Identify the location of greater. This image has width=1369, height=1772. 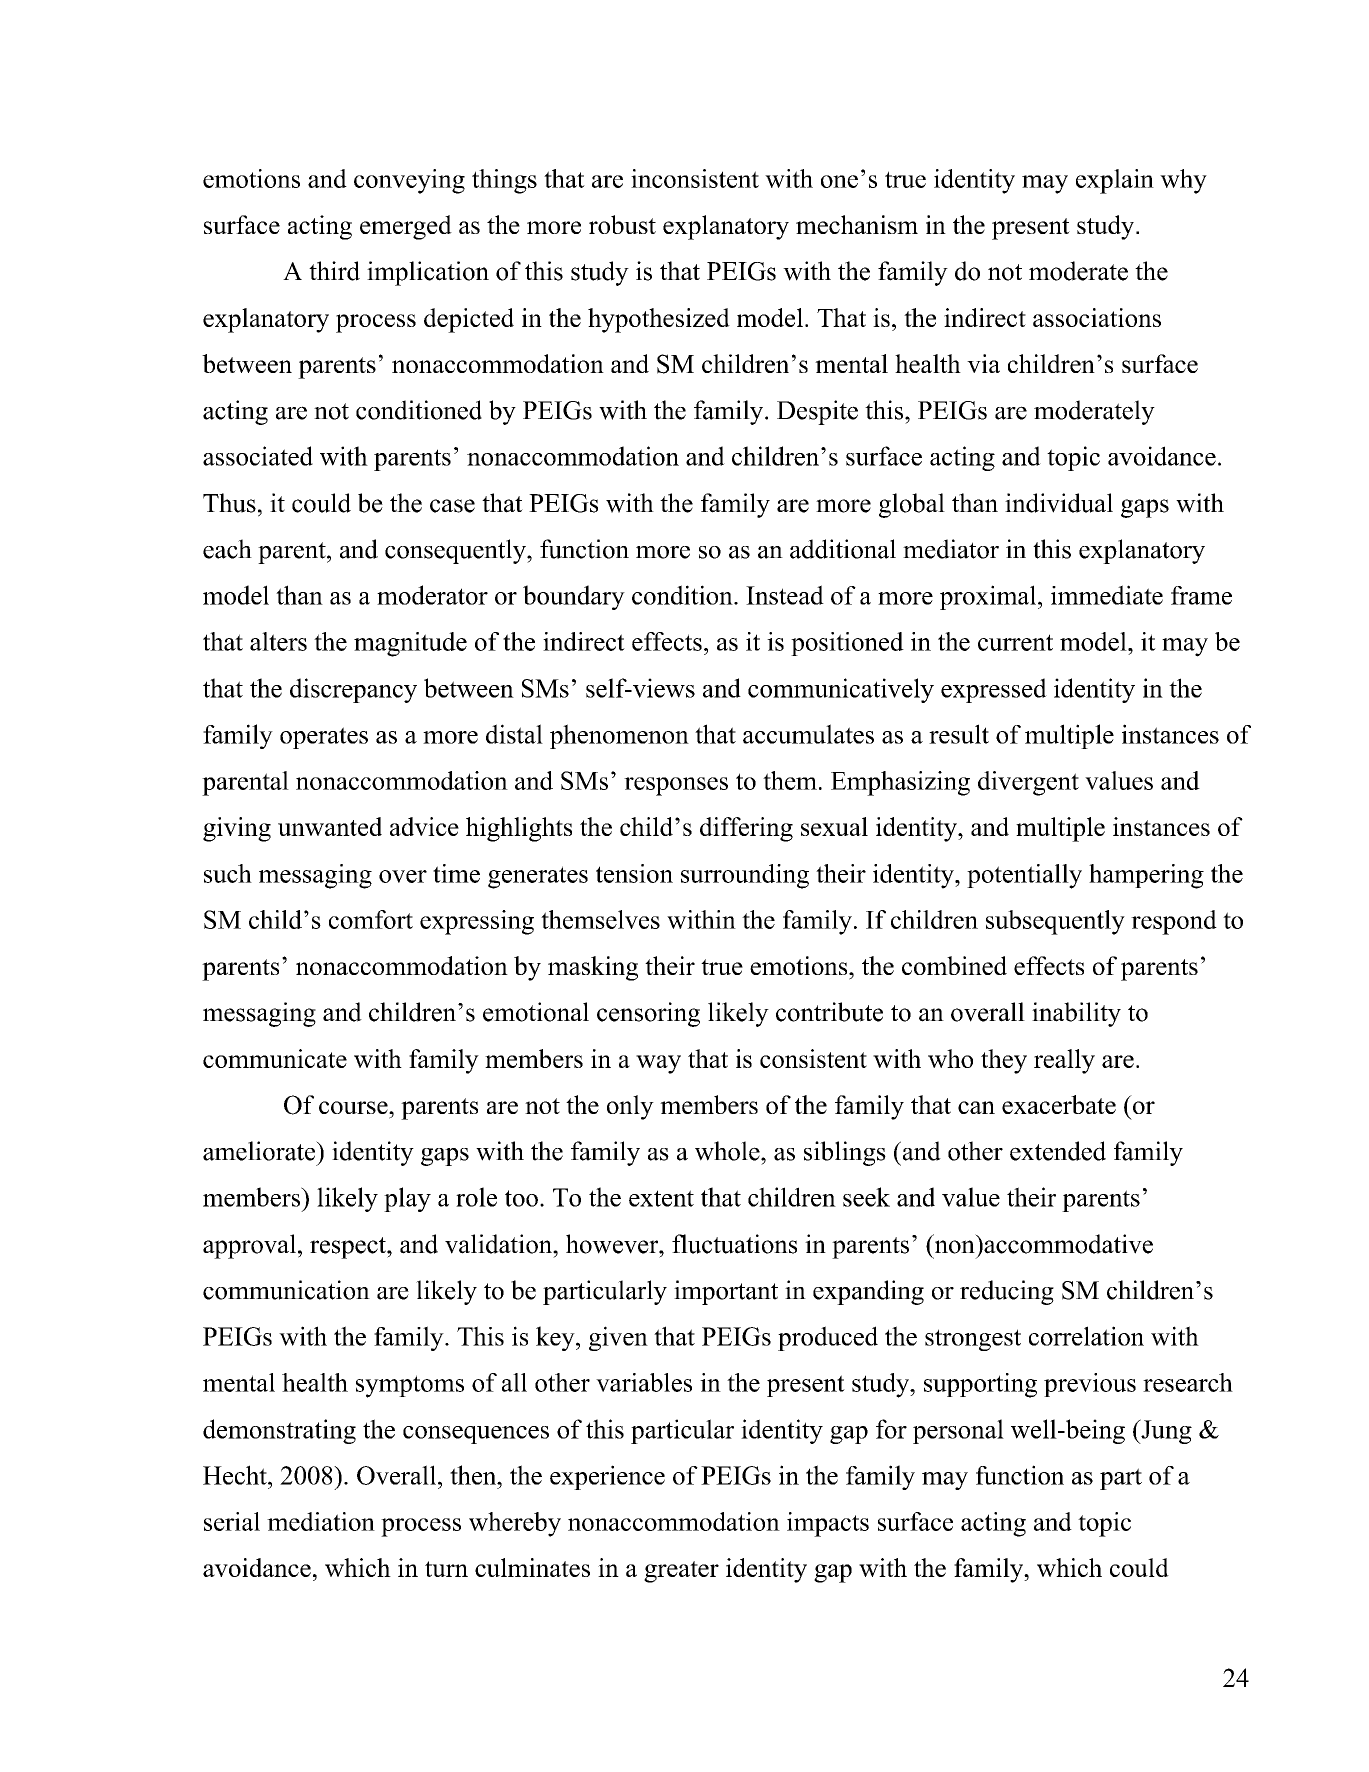
(681, 1572).
